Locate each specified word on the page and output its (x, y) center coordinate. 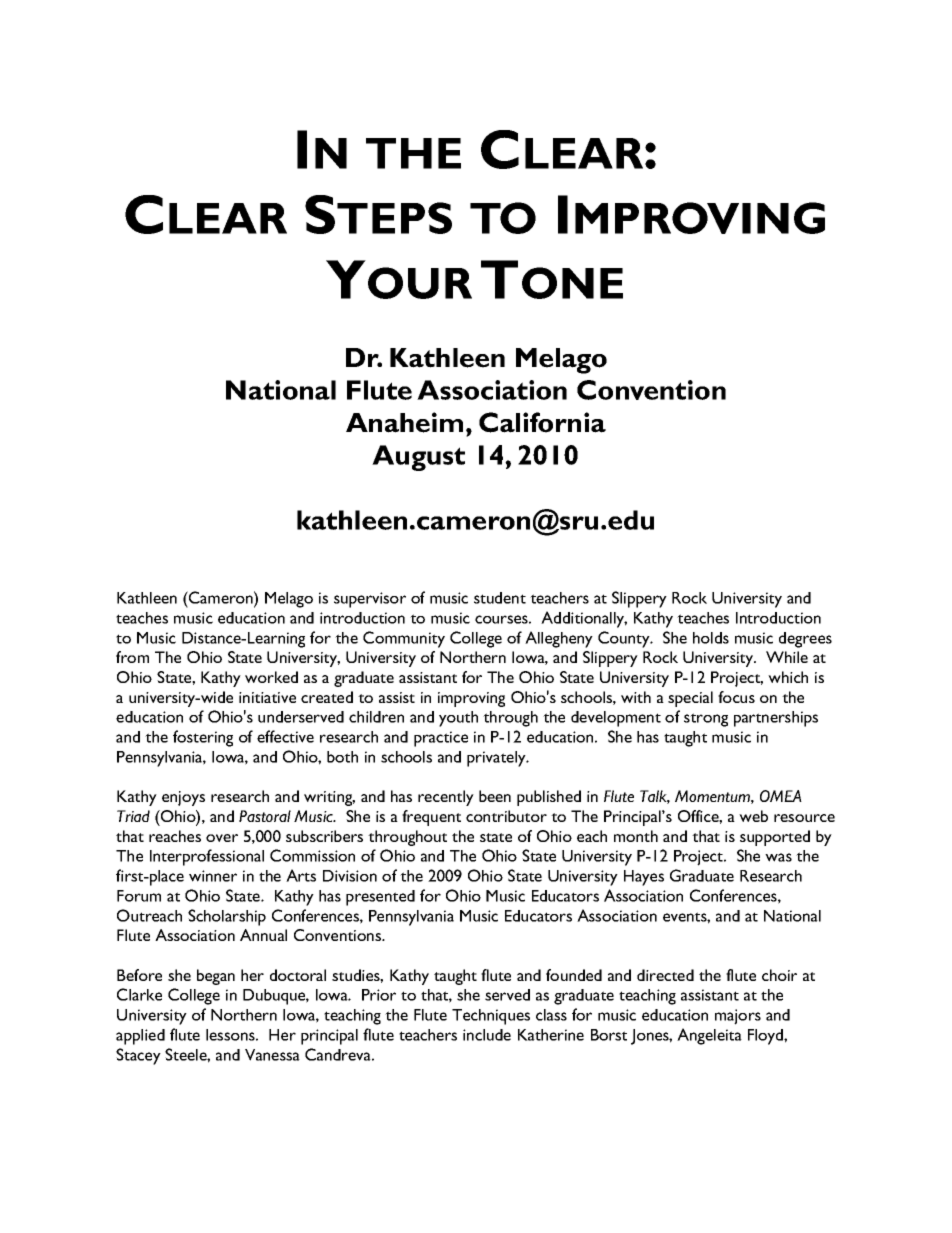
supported (775, 838)
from (132, 657)
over (222, 838)
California (542, 422)
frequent (431, 818)
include (487, 1035)
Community (404, 639)
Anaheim (404, 422)
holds (711, 638)
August (418, 458)
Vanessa (272, 1055)
